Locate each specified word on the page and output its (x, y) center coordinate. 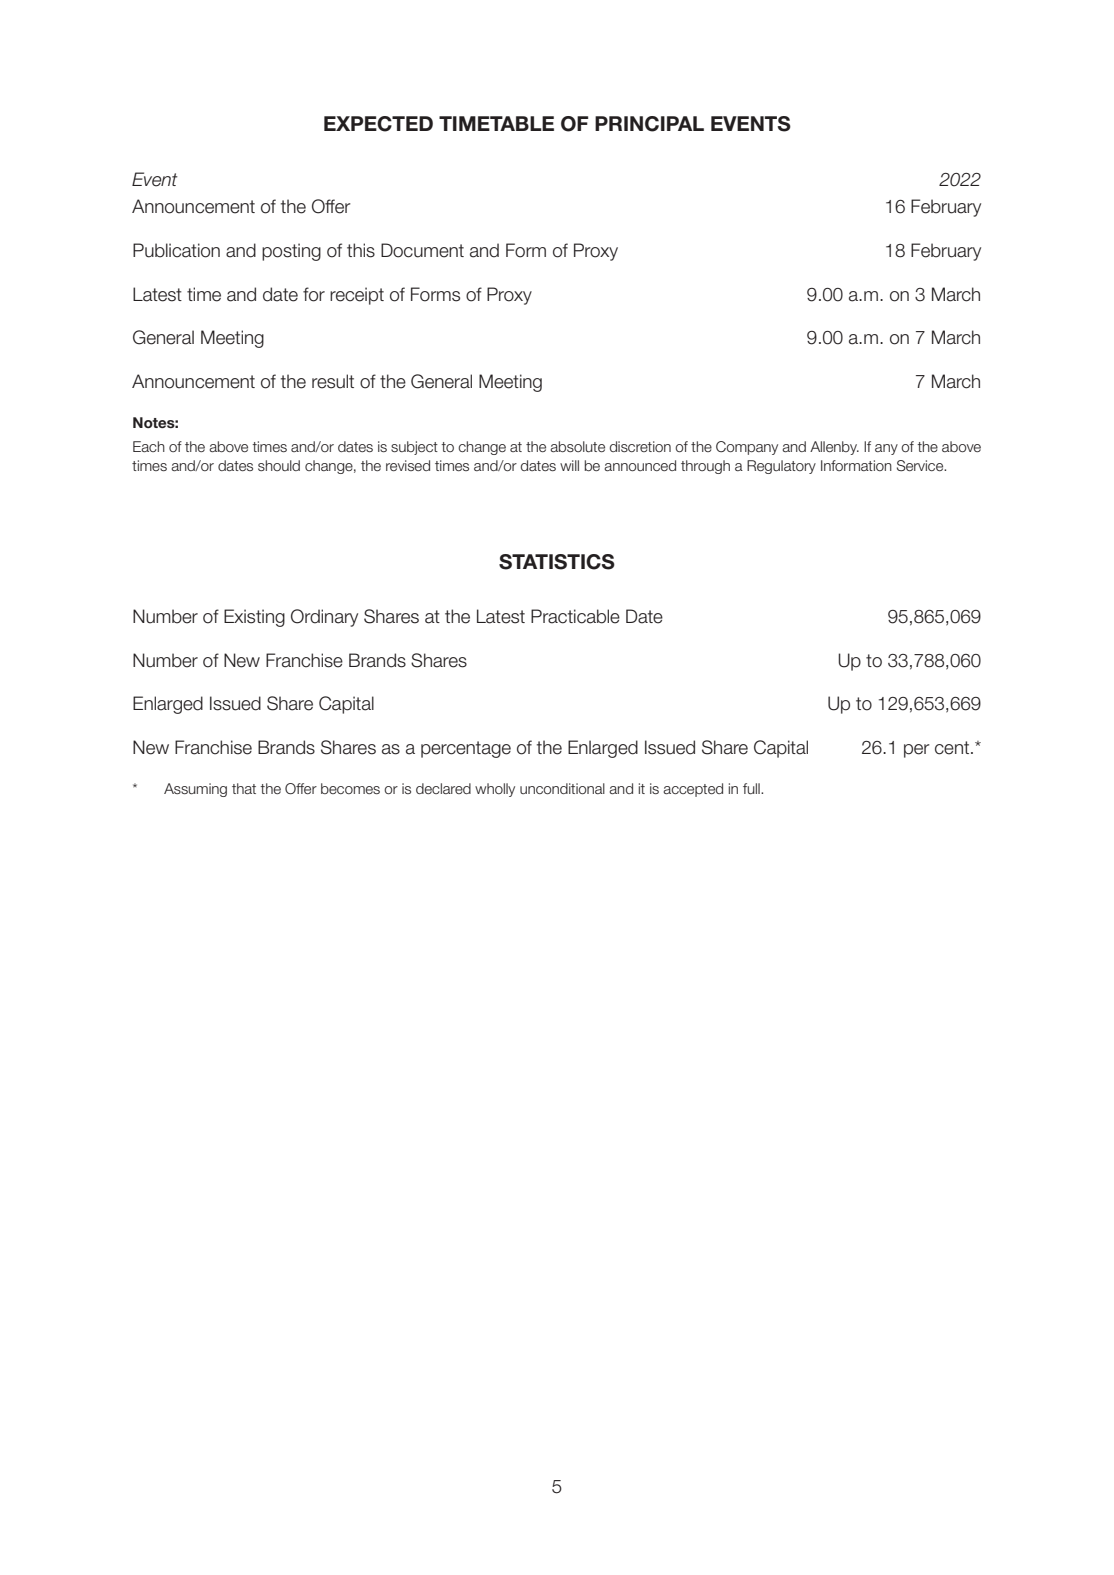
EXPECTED (378, 124)
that (244, 788)
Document (422, 250)
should (279, 465)
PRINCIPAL (649, 124)
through (705, 467)
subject (414, 448)
